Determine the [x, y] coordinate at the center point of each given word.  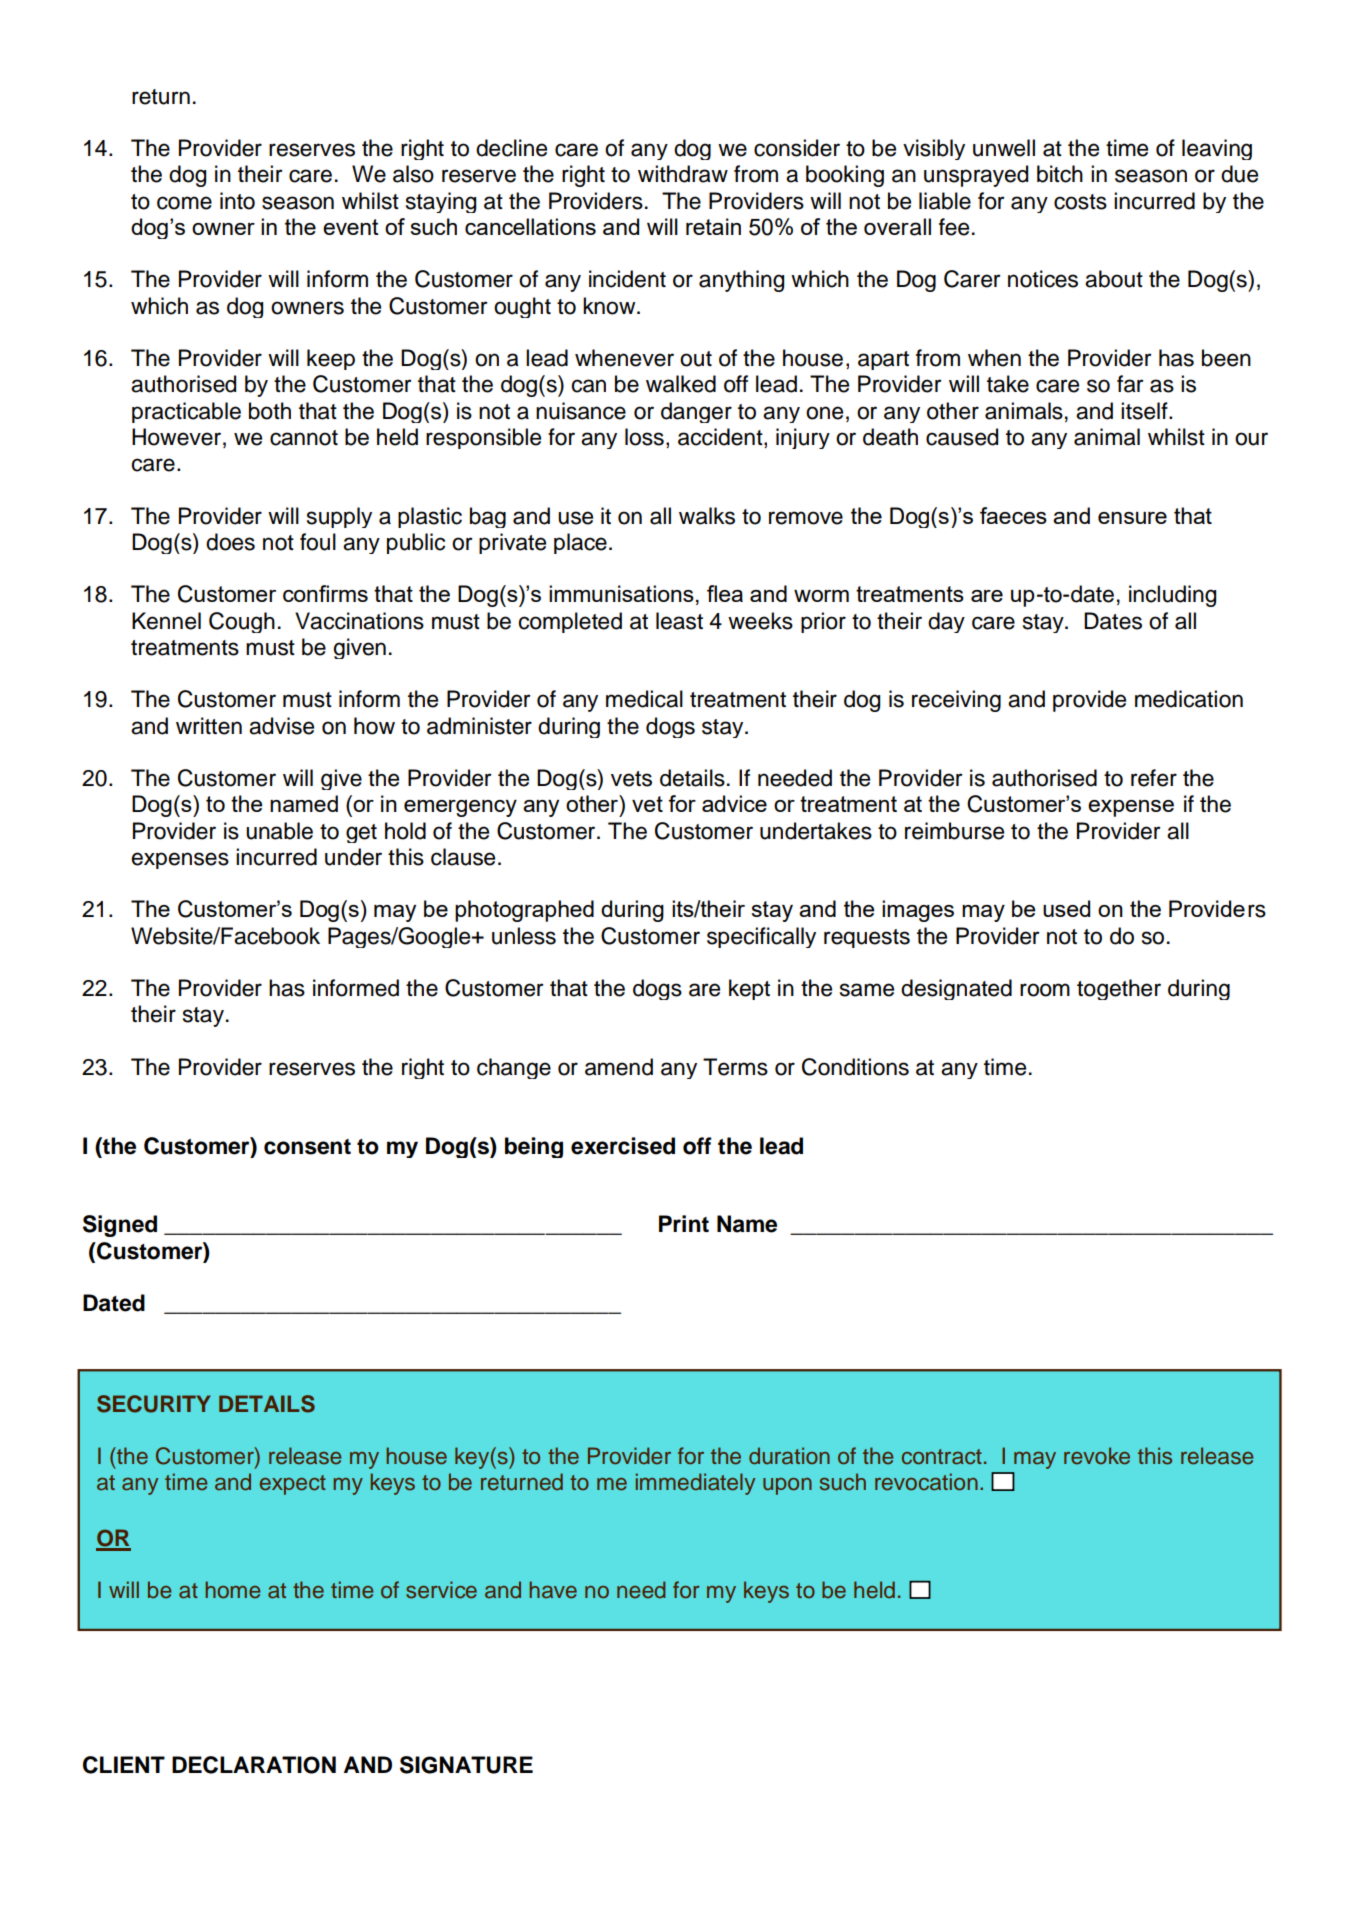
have [553, 1590]
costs [1080, 202]
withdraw [683, 174]
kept [749, 989]
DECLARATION [254, 1765]
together [1119, 989]
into [237, 201]
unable [279, 831]
